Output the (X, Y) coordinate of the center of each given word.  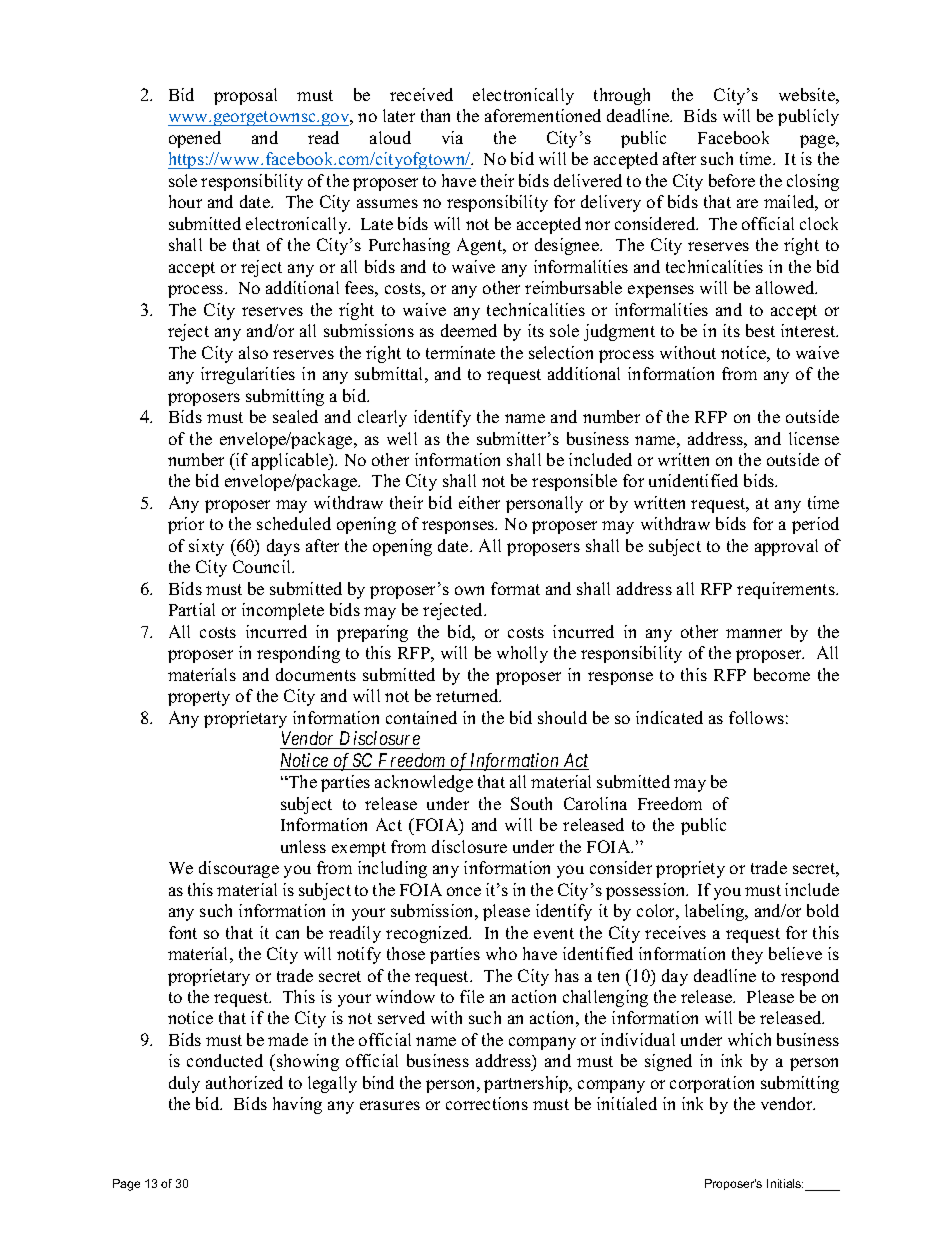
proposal (245, 96)
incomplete (283, 611)
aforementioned (543, 115)
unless (303, 846)
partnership (527, 1084)
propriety (690, 869)
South (531, 803)
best (760, 330)
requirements (787, 590)
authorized (244, 1082)
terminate (460, 352)
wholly (522, 654)
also (253, 352)
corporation (712, 1084)
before (732, 180)
